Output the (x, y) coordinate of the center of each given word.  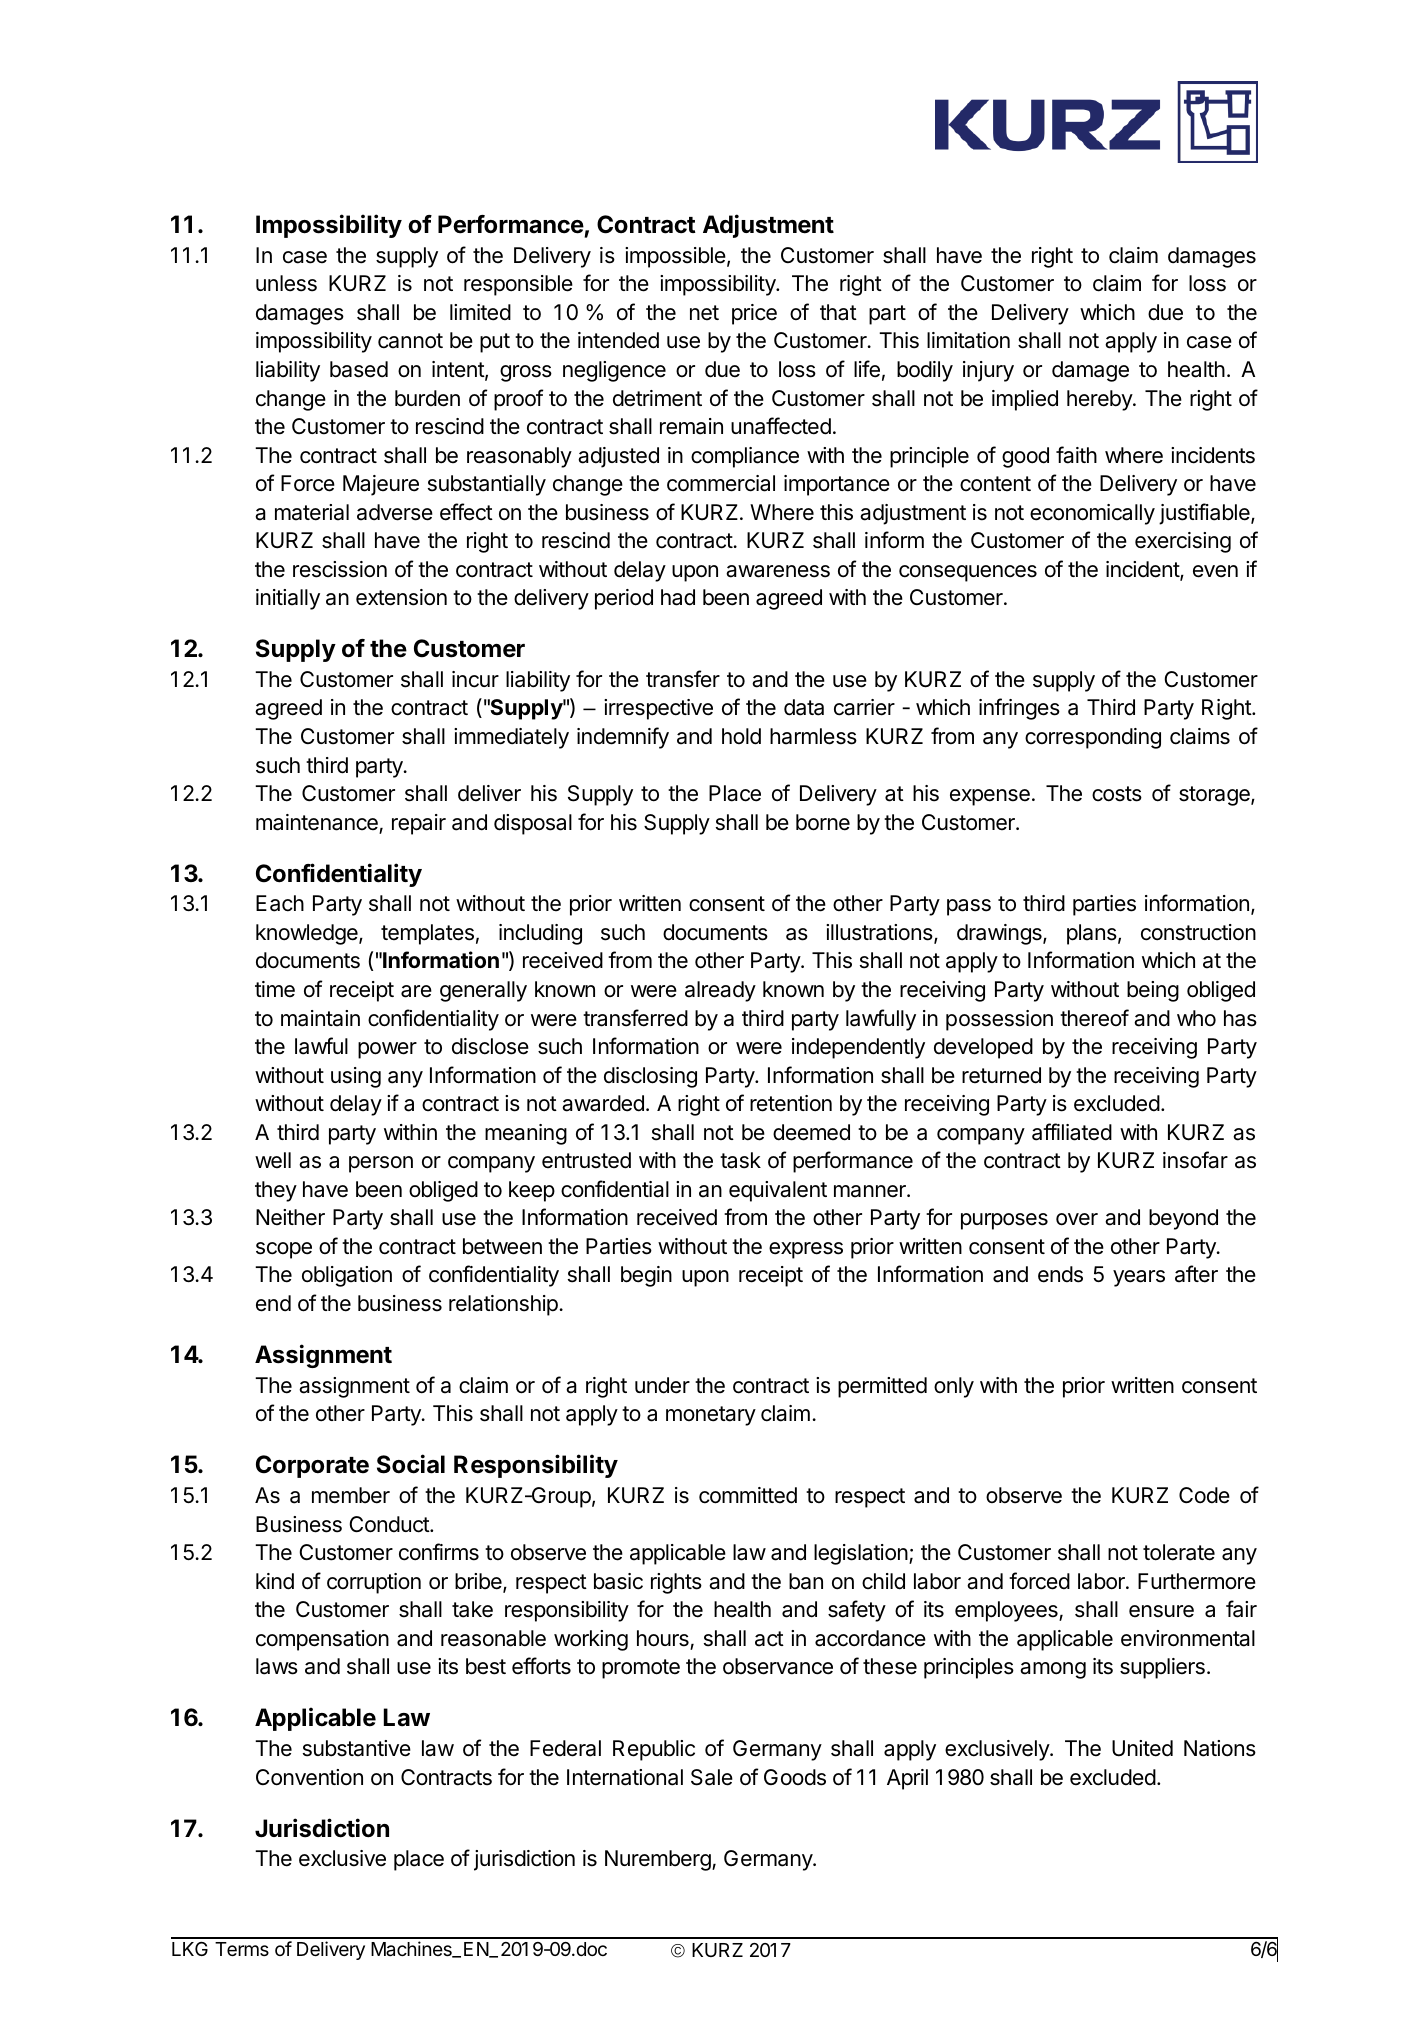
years (1139, 1278)
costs (1117, 794)
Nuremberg (659, 1860)
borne (823, 822)
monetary (711, 1416)
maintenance (318, 823)
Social (411, 1464)
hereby (1100, 400)
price (754, 314)
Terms (242, 1949)
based (359, 369)
